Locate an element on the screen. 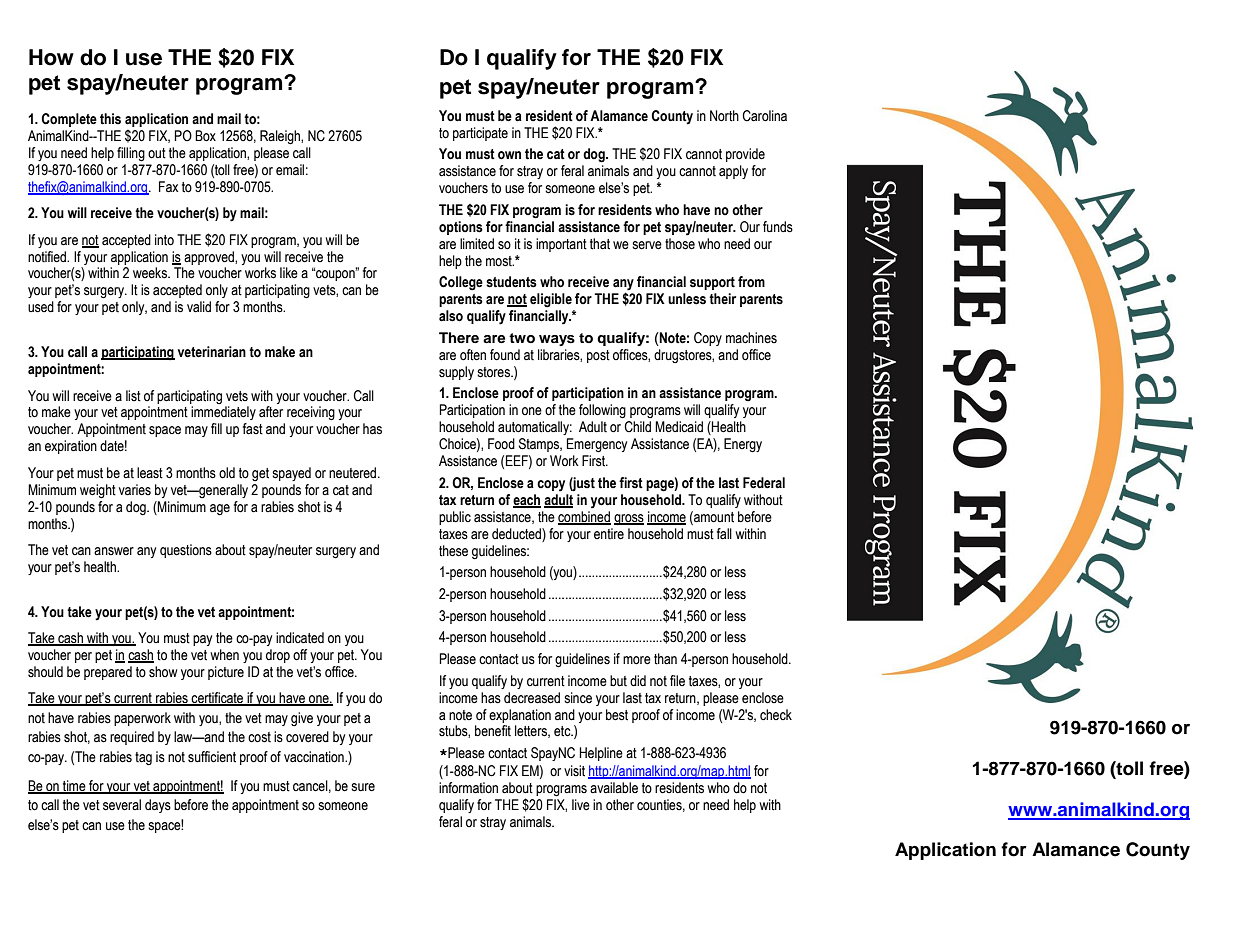 Image resolution: width=1233 pixels, height=952 pixels. North is located at coordinates (724, 116).
